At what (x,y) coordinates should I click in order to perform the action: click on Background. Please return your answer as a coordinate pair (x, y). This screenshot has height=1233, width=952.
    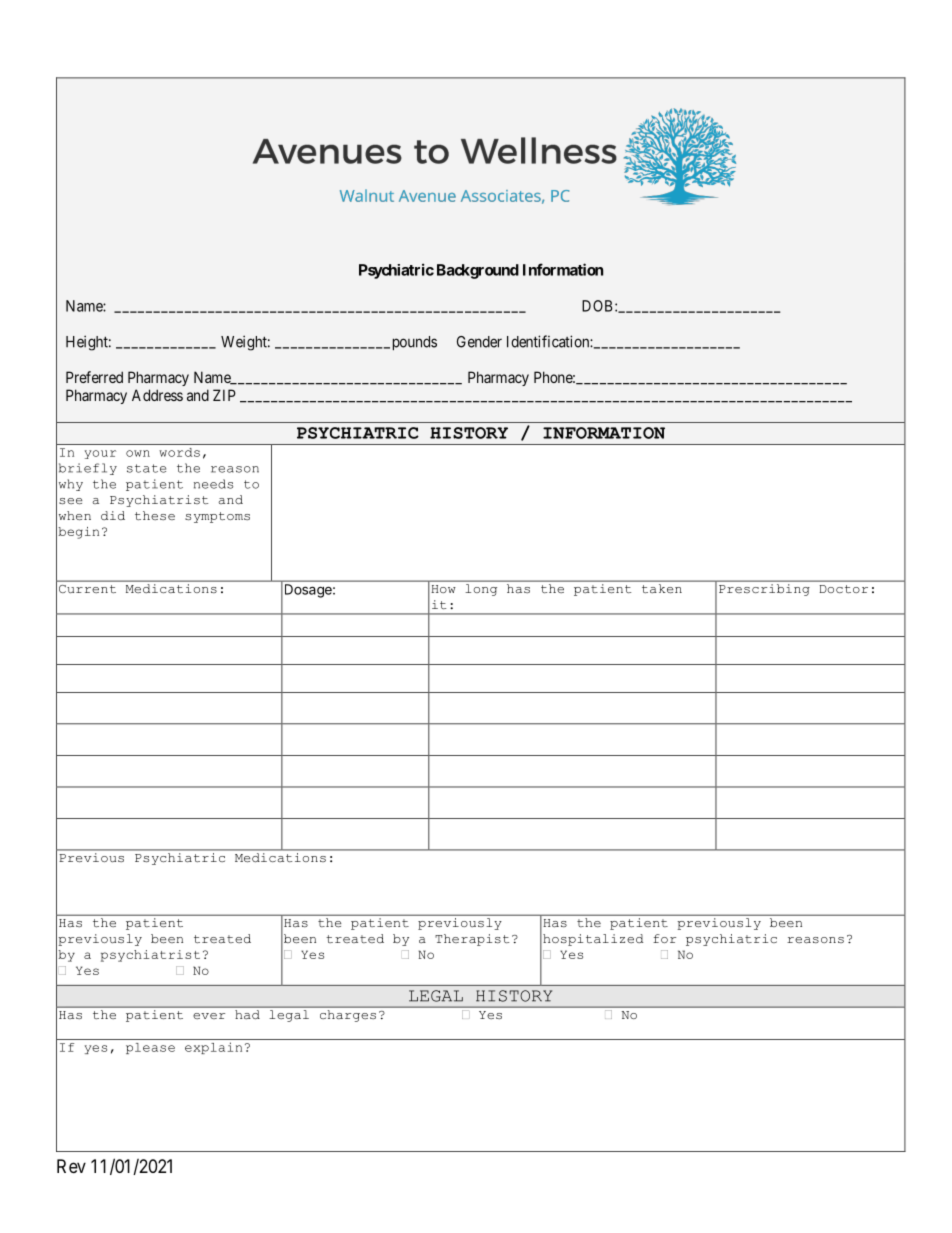
    Looking at the image, I should click on (478, 271).
